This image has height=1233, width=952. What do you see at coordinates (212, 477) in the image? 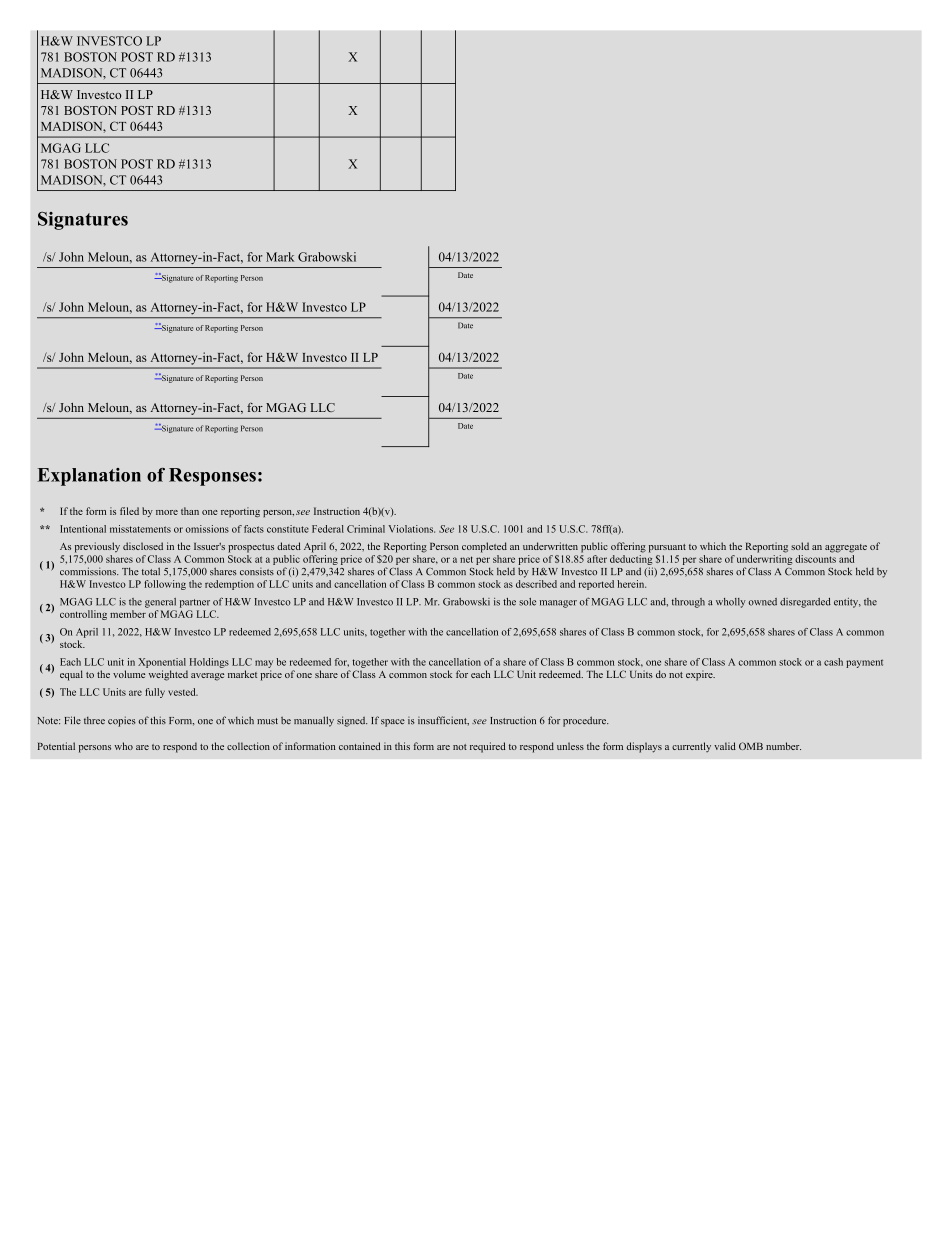
I see `Responses` at bounding box center [212, 477].
